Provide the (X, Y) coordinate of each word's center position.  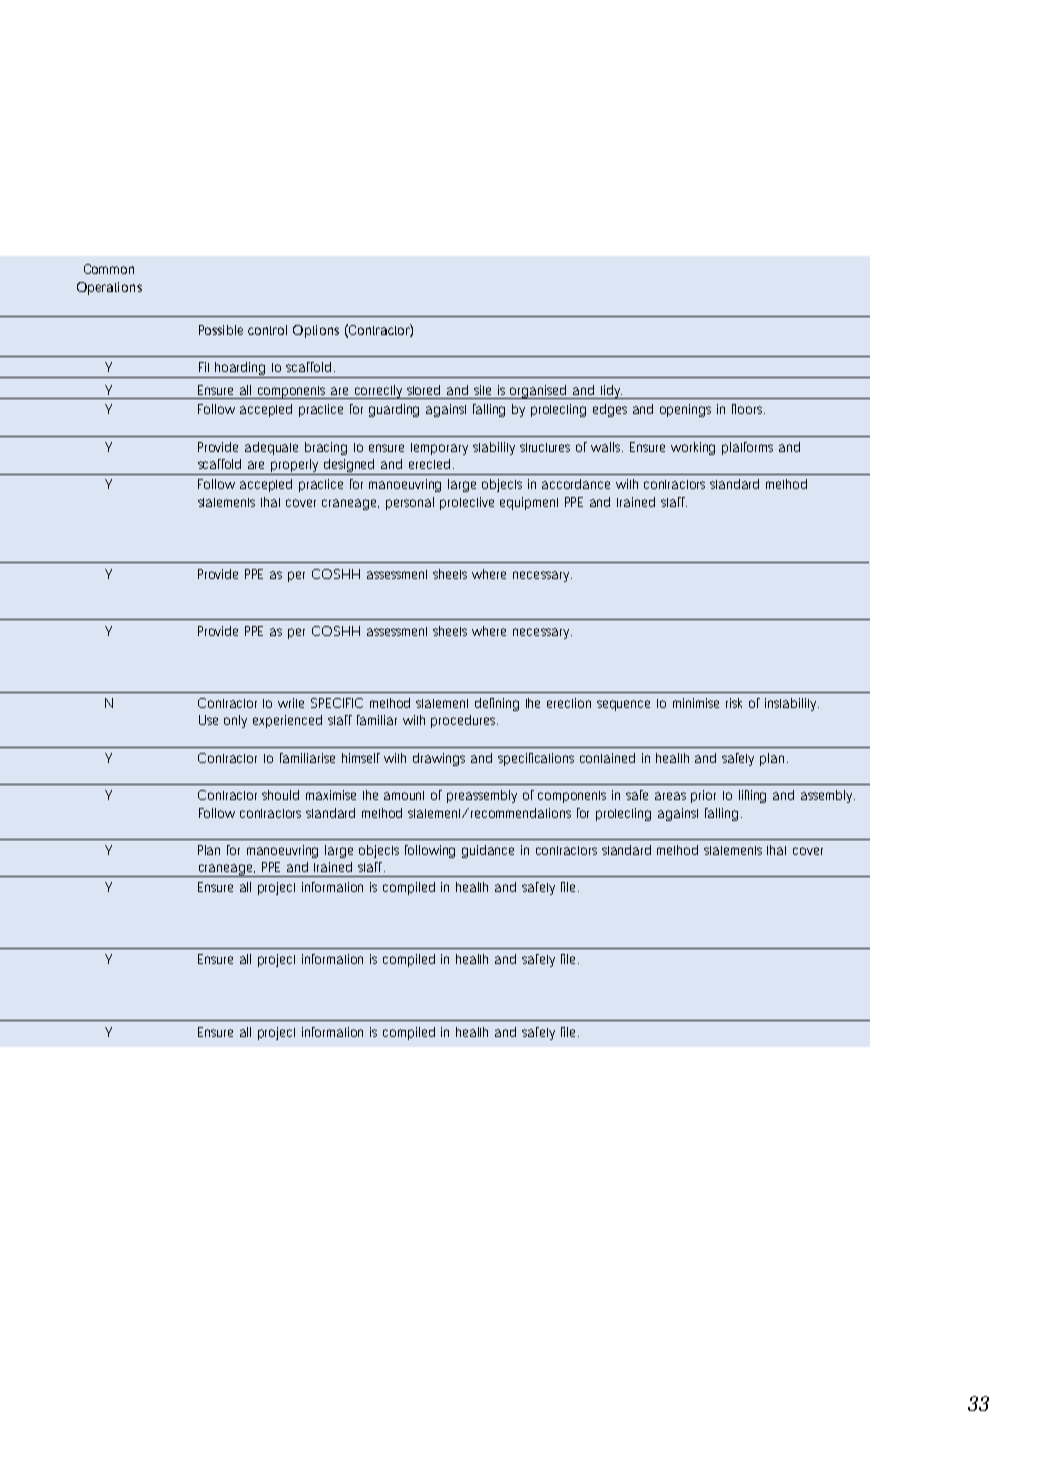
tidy (610, 392)
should (280, 795)
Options (316, 331)
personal (410, 503)
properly (295, 467)
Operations (109, 288)
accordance (576, 484)
